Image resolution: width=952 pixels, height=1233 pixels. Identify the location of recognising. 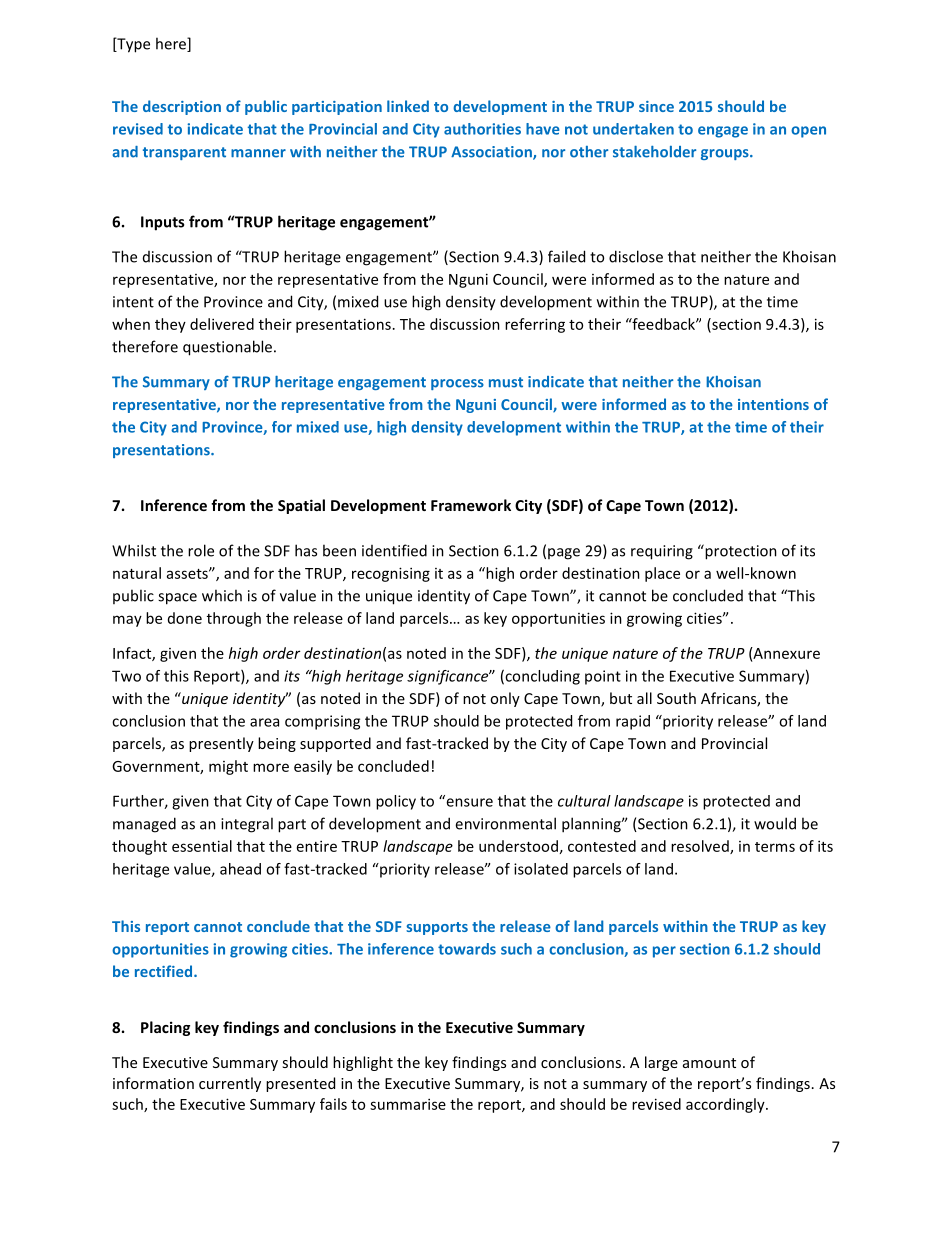
(391, 574).
